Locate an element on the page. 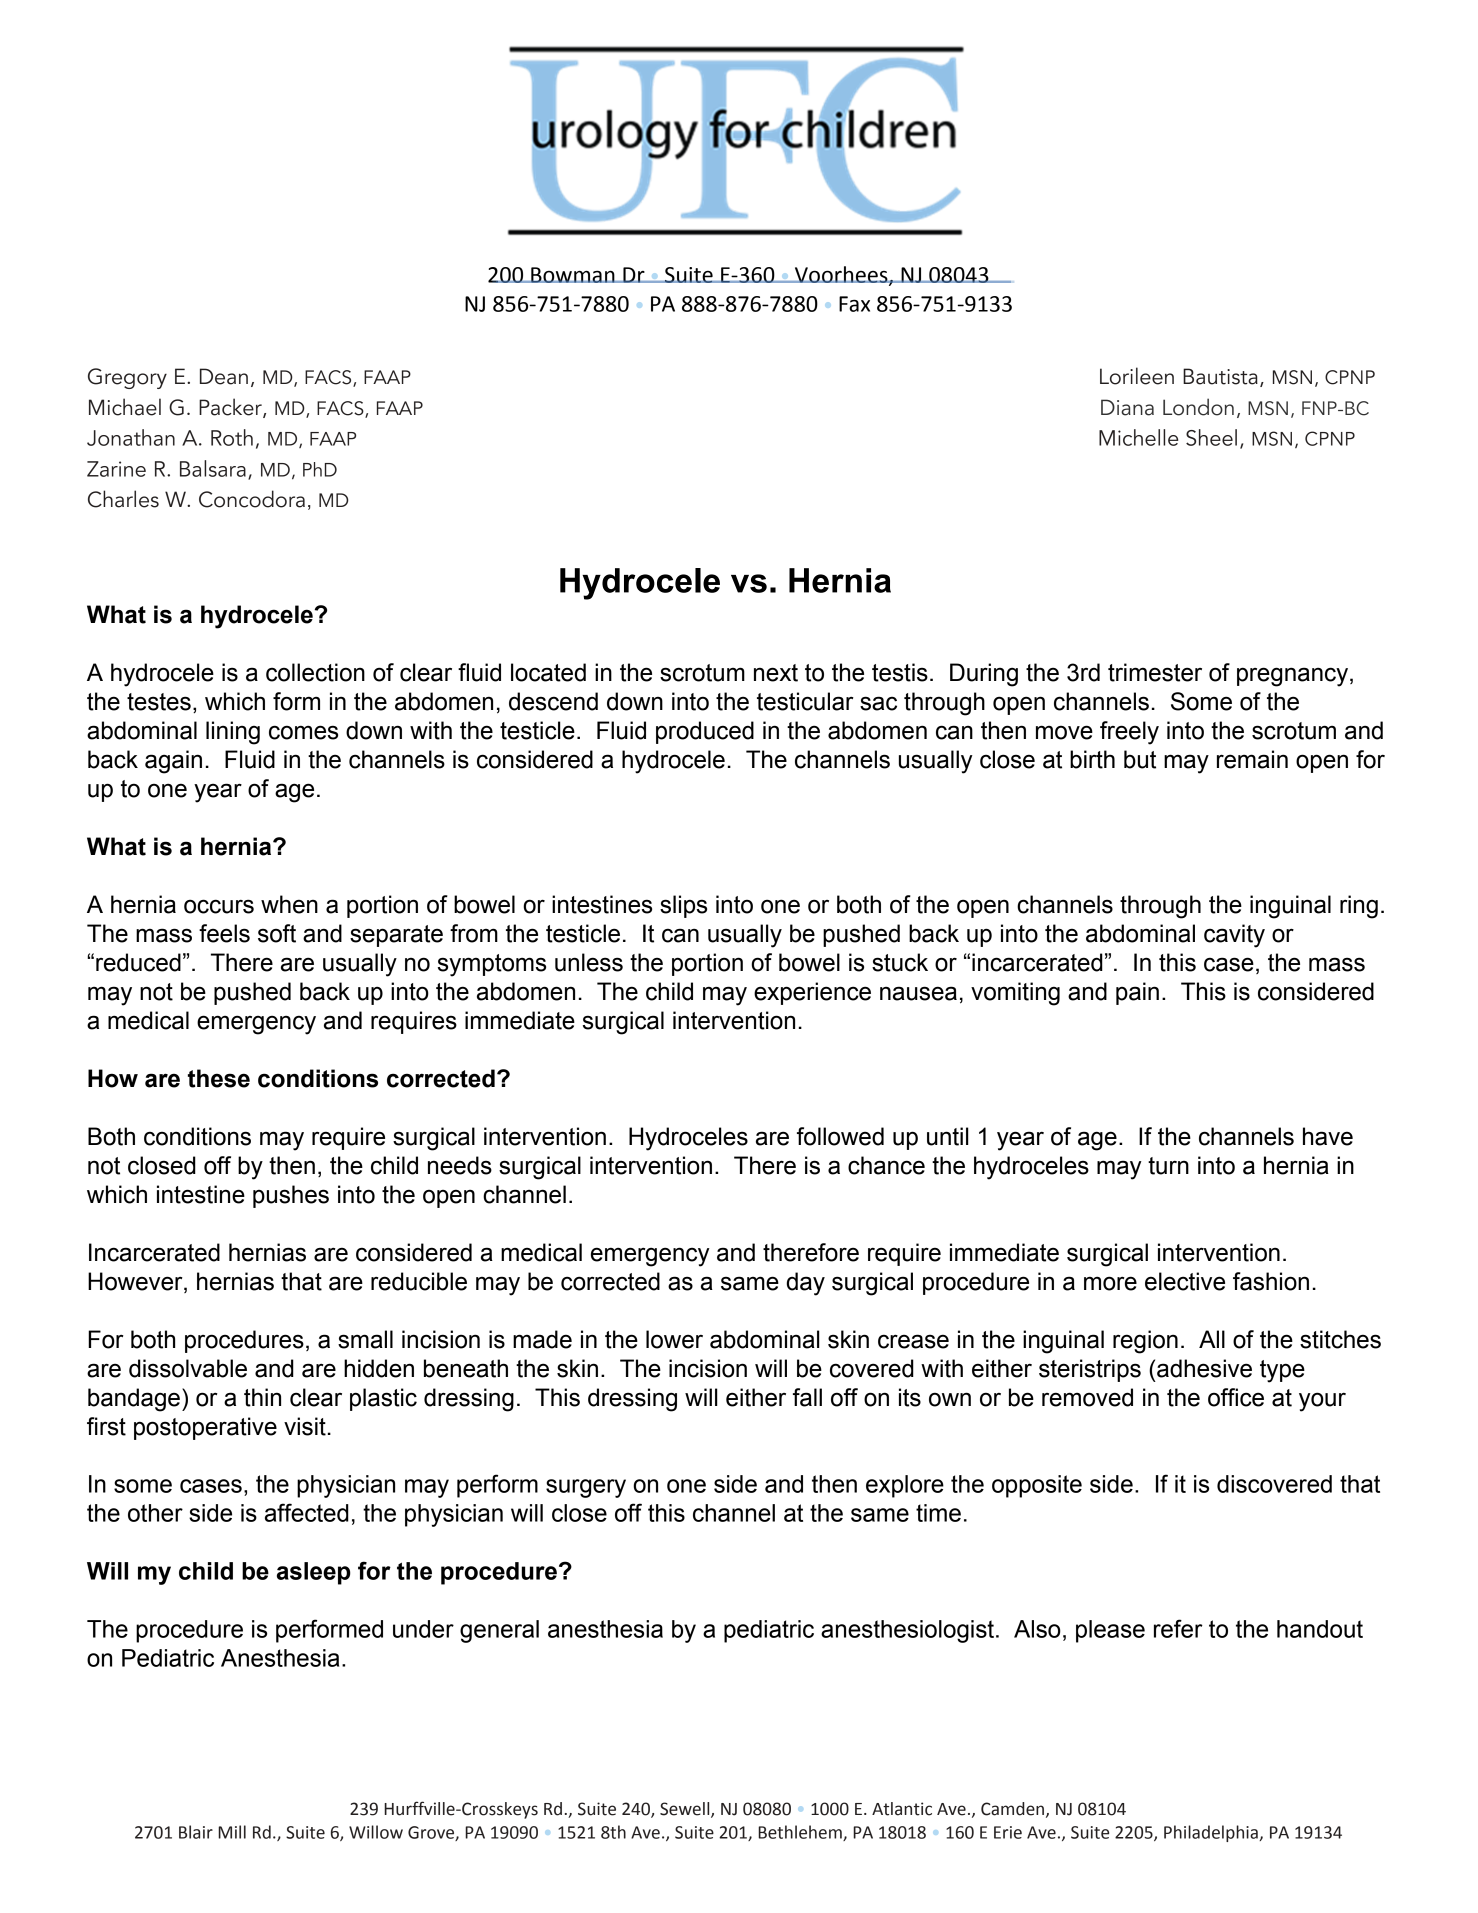  Dean is located at coordinates (224, 376).
